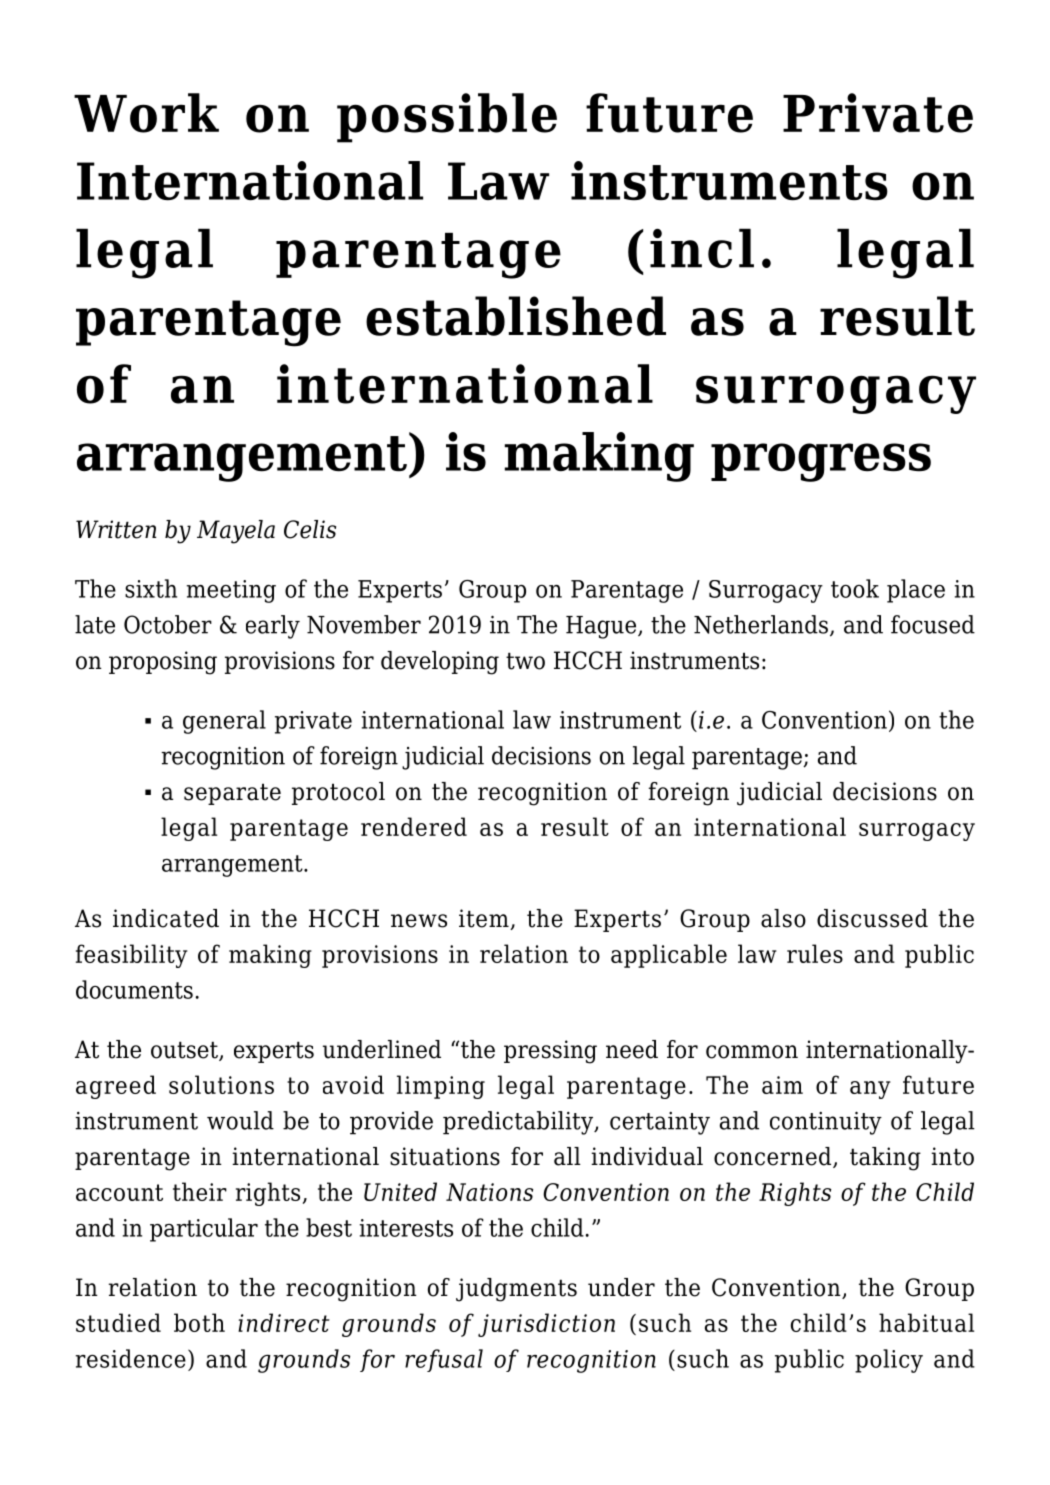  What do you see at coordinates (546, 1325) in the screenshot?
I see `jurisdiction` at bounding box center [546, 1325].
